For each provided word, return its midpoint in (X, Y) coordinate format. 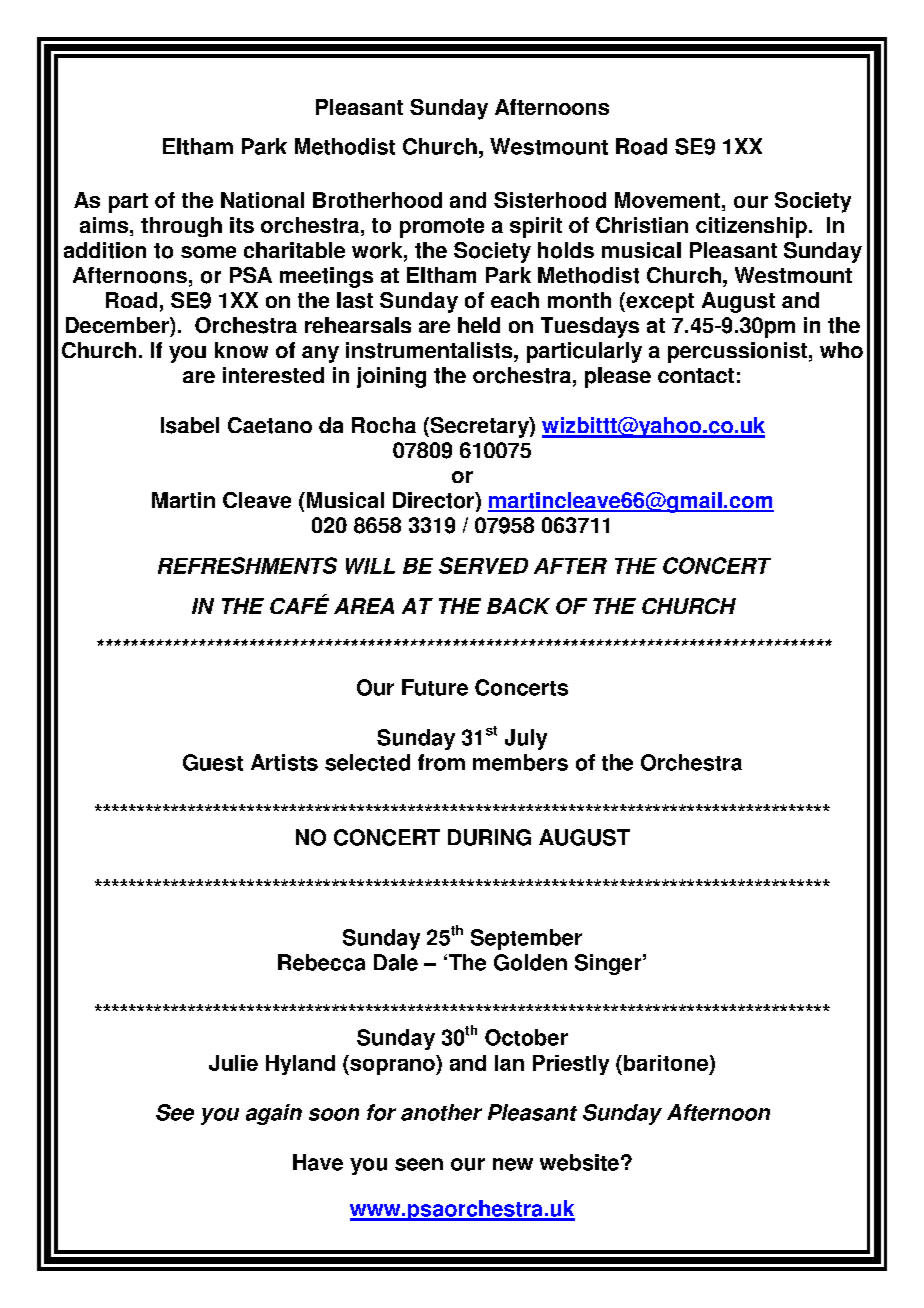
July (526, 739)
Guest (213, 762)
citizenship (751, 227)
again (274, 1114)
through (181, 227)
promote (442, 228)
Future (435, 687)
